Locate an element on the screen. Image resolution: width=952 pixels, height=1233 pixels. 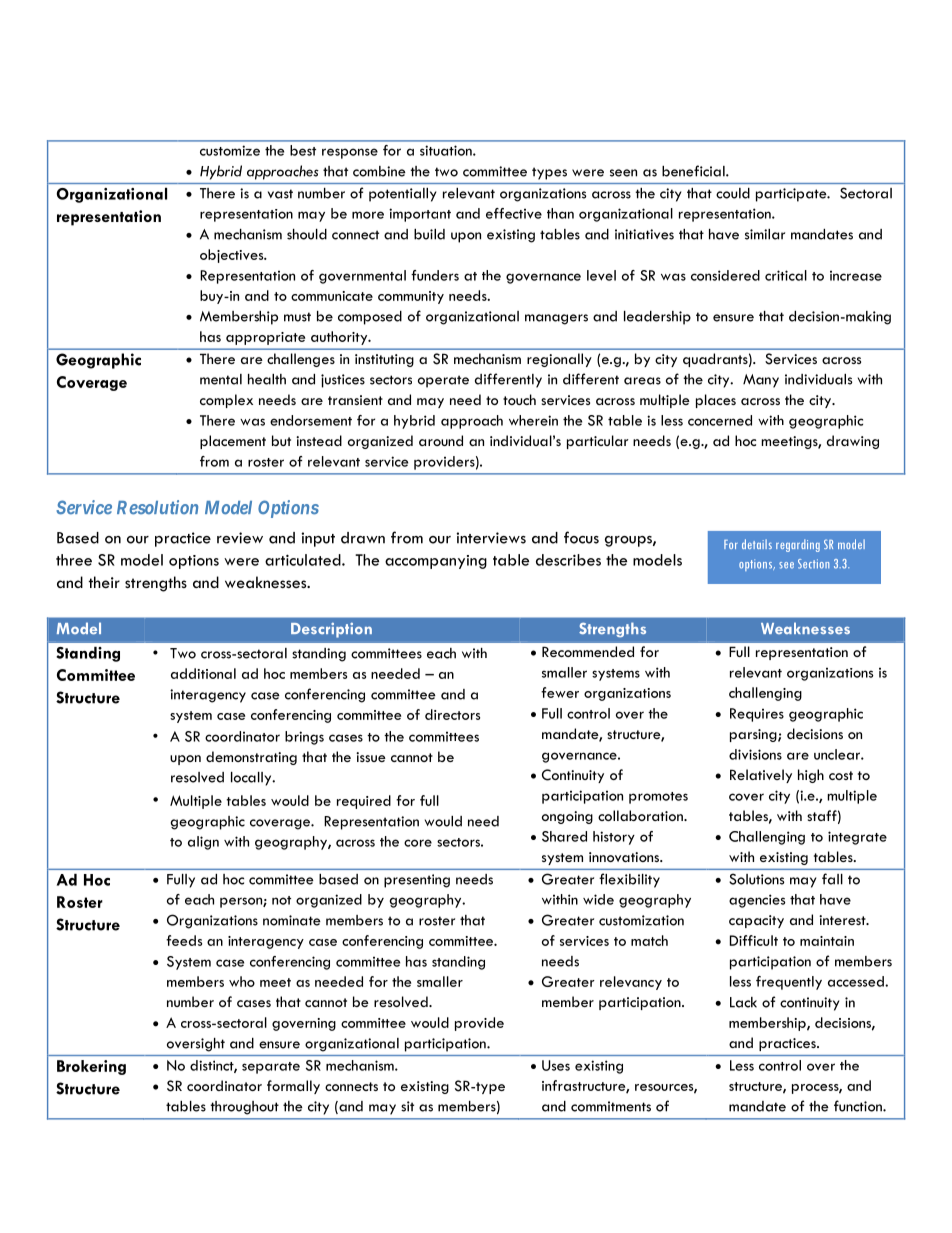
operate is located at coordinates (443, 381).
